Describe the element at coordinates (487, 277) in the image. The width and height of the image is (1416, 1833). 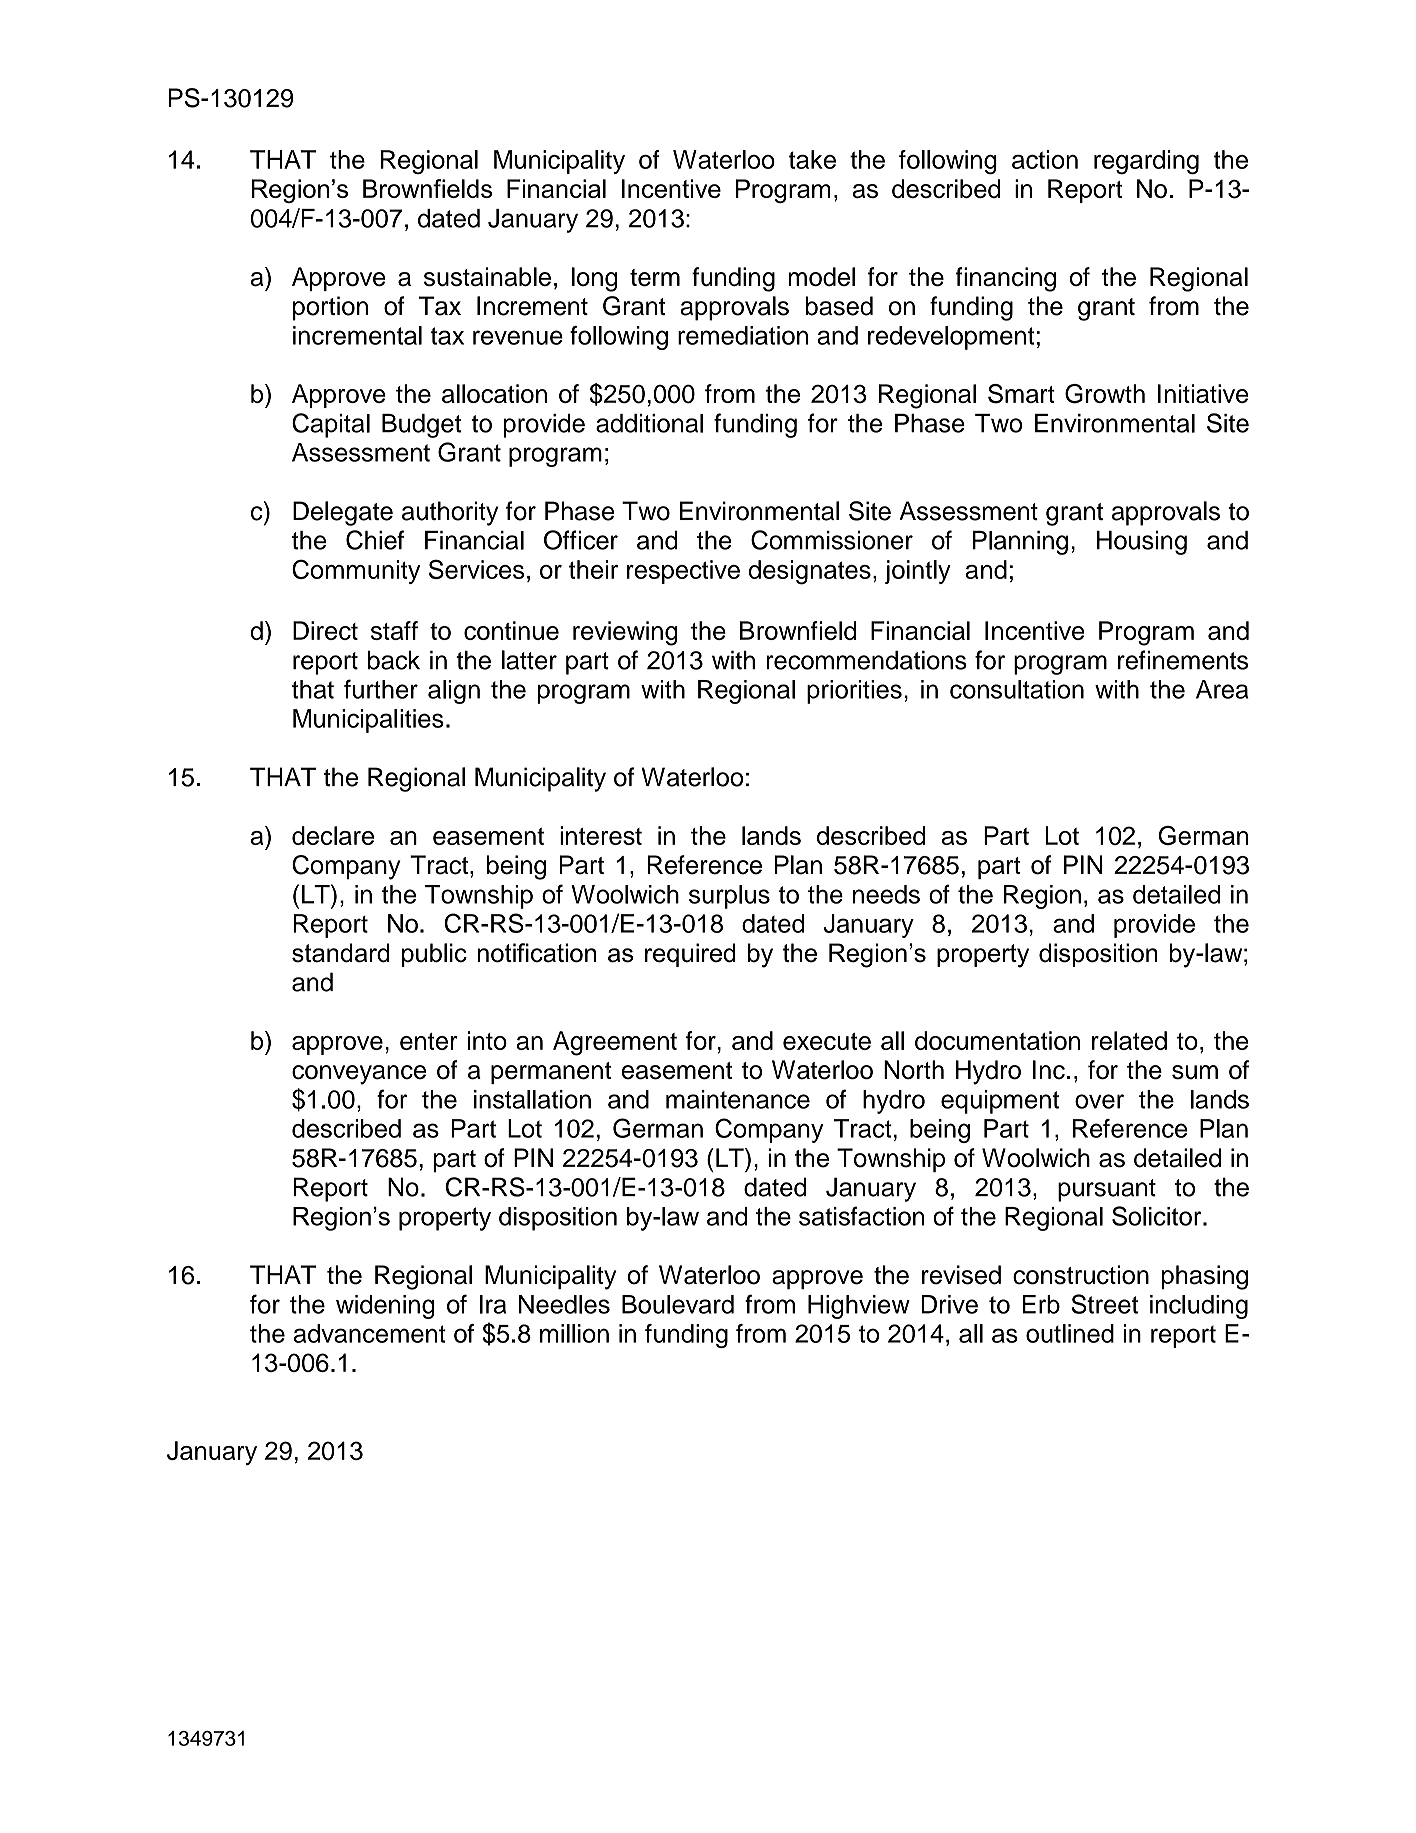
I see `sustainable` at that location.
